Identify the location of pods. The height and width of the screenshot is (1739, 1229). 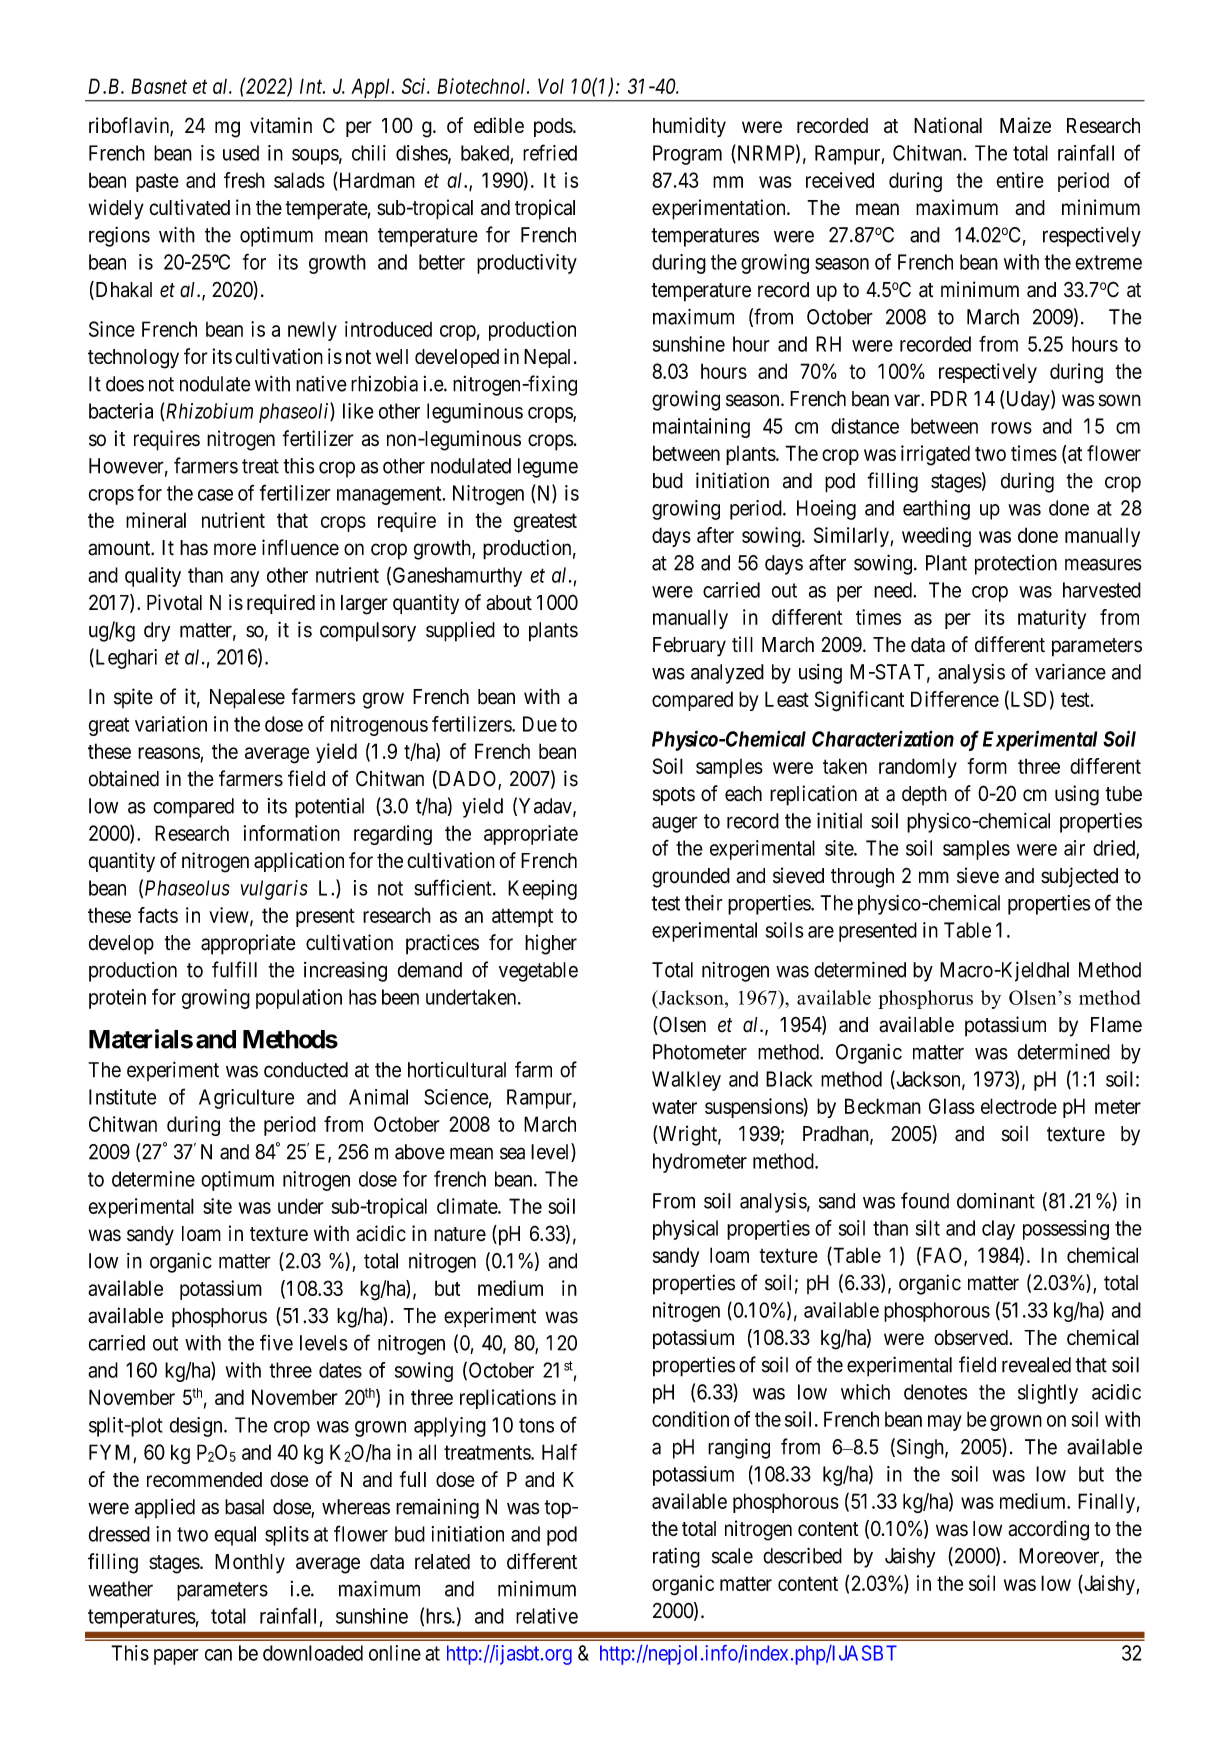
(553, 127).
